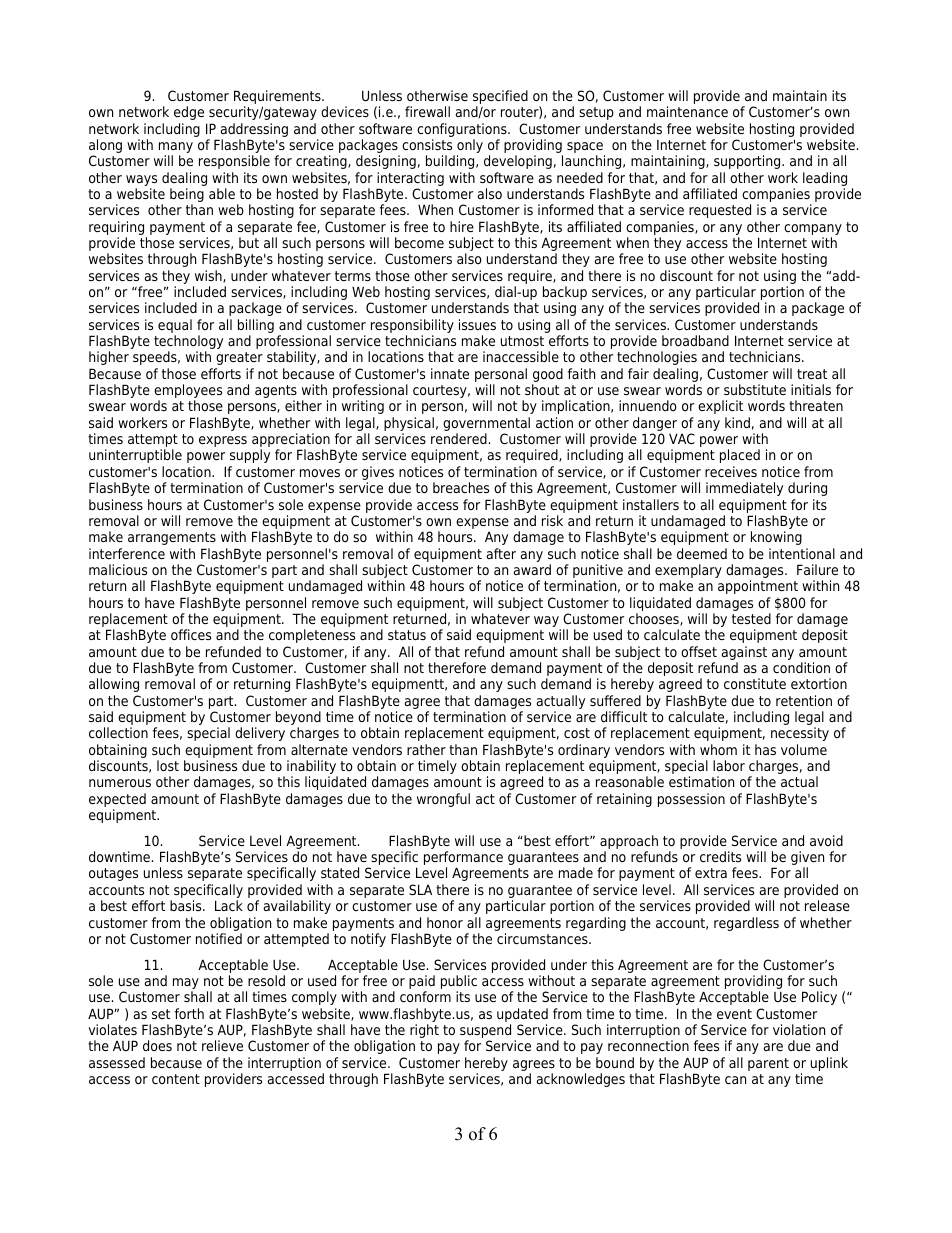 The image size is (952, 1233). I want to click on supporting, so click(748, 162).
